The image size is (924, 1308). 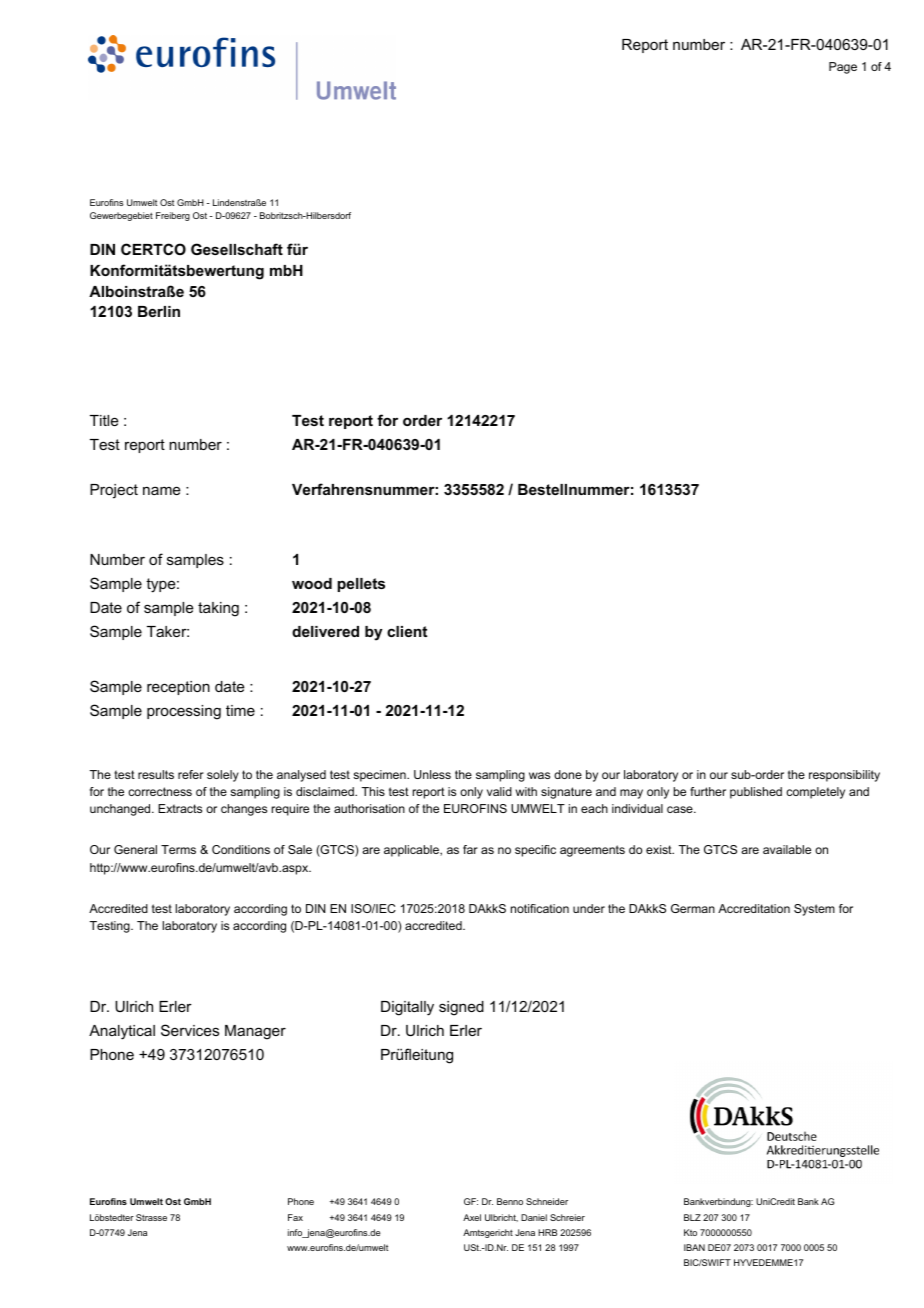 I want to click on pellets, so click(x=361, y=585).
